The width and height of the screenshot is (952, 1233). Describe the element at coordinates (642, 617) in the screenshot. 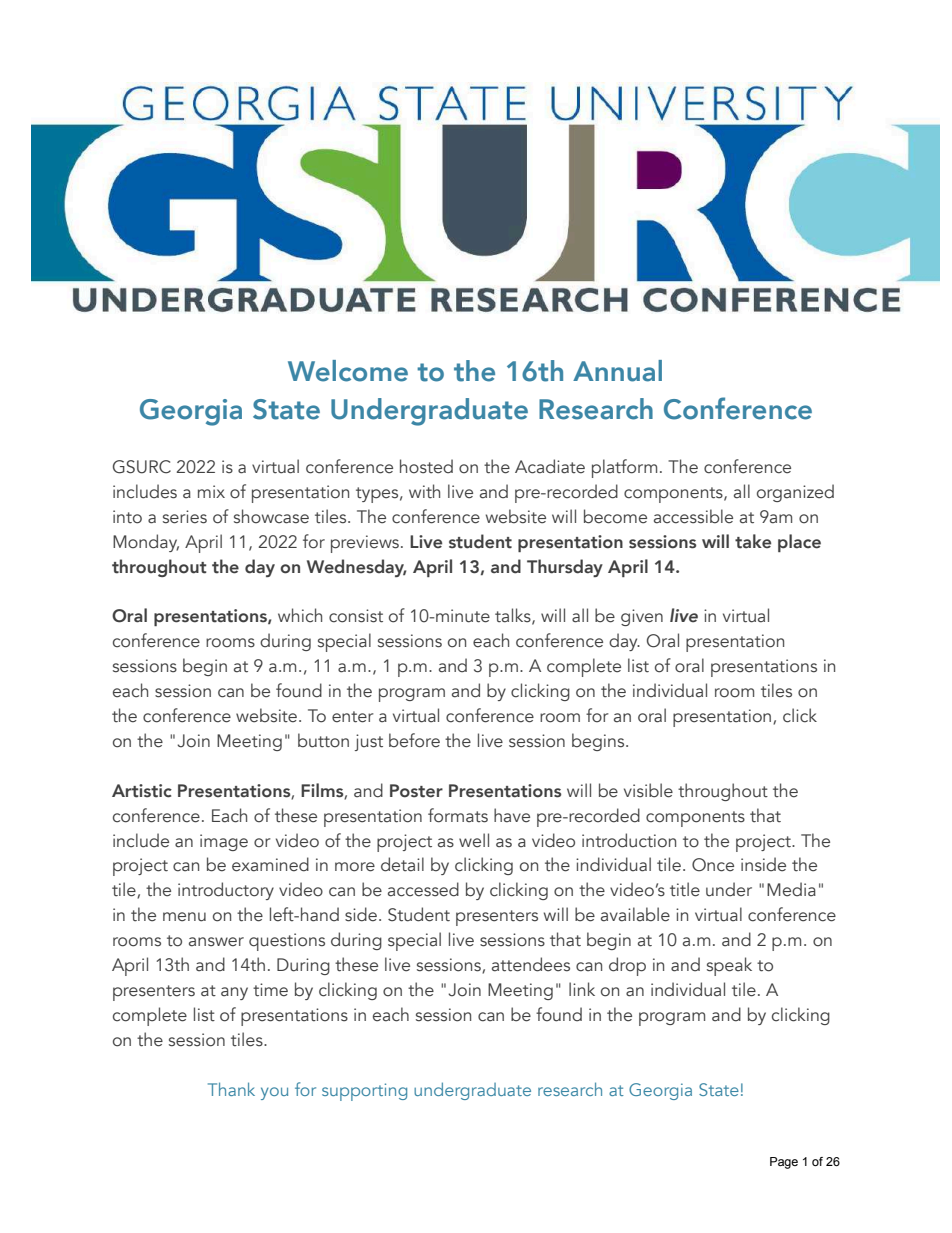

I see `given` at that location.
